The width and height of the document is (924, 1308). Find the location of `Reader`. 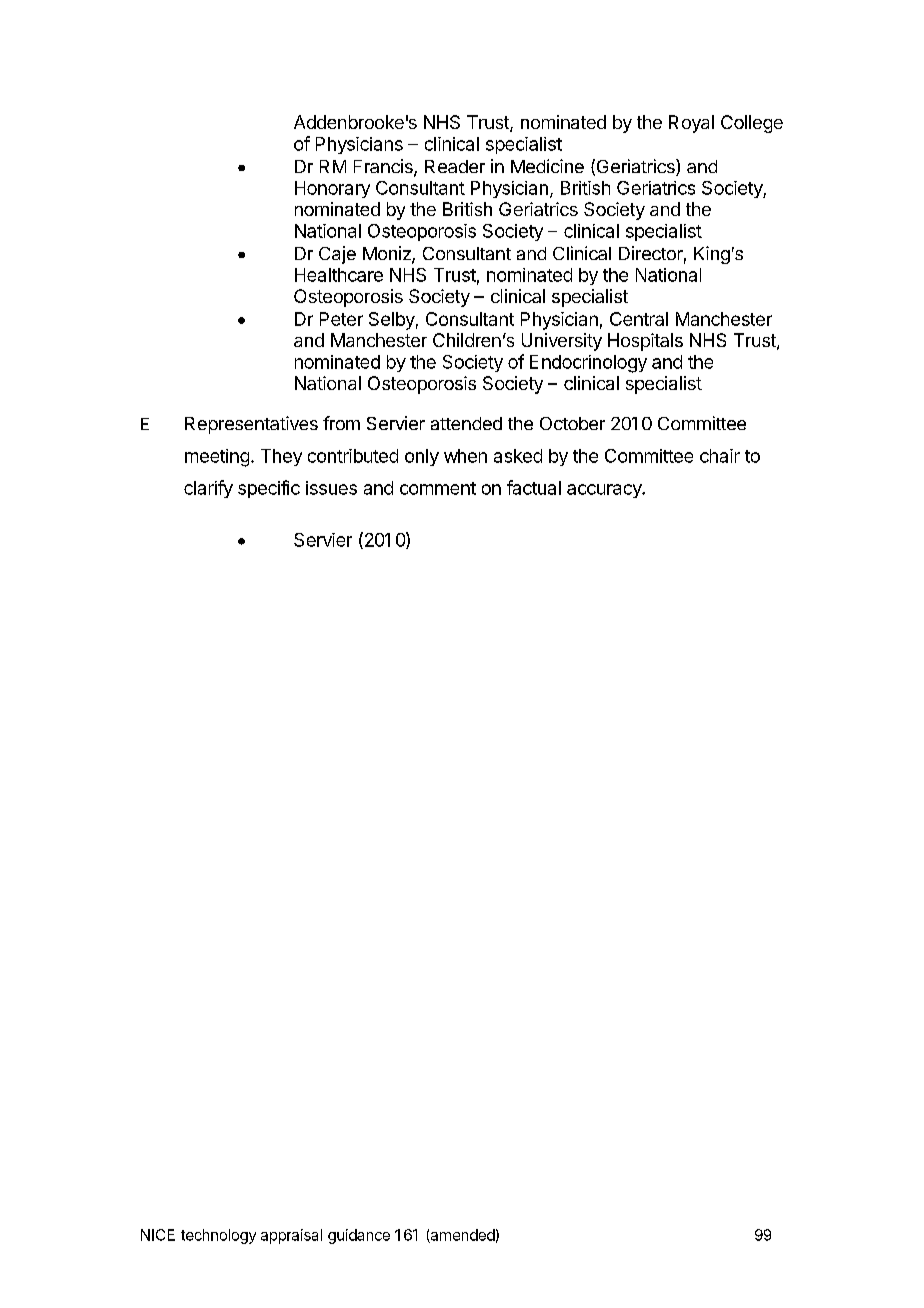

Reader is located at coordinates (455, 166).
